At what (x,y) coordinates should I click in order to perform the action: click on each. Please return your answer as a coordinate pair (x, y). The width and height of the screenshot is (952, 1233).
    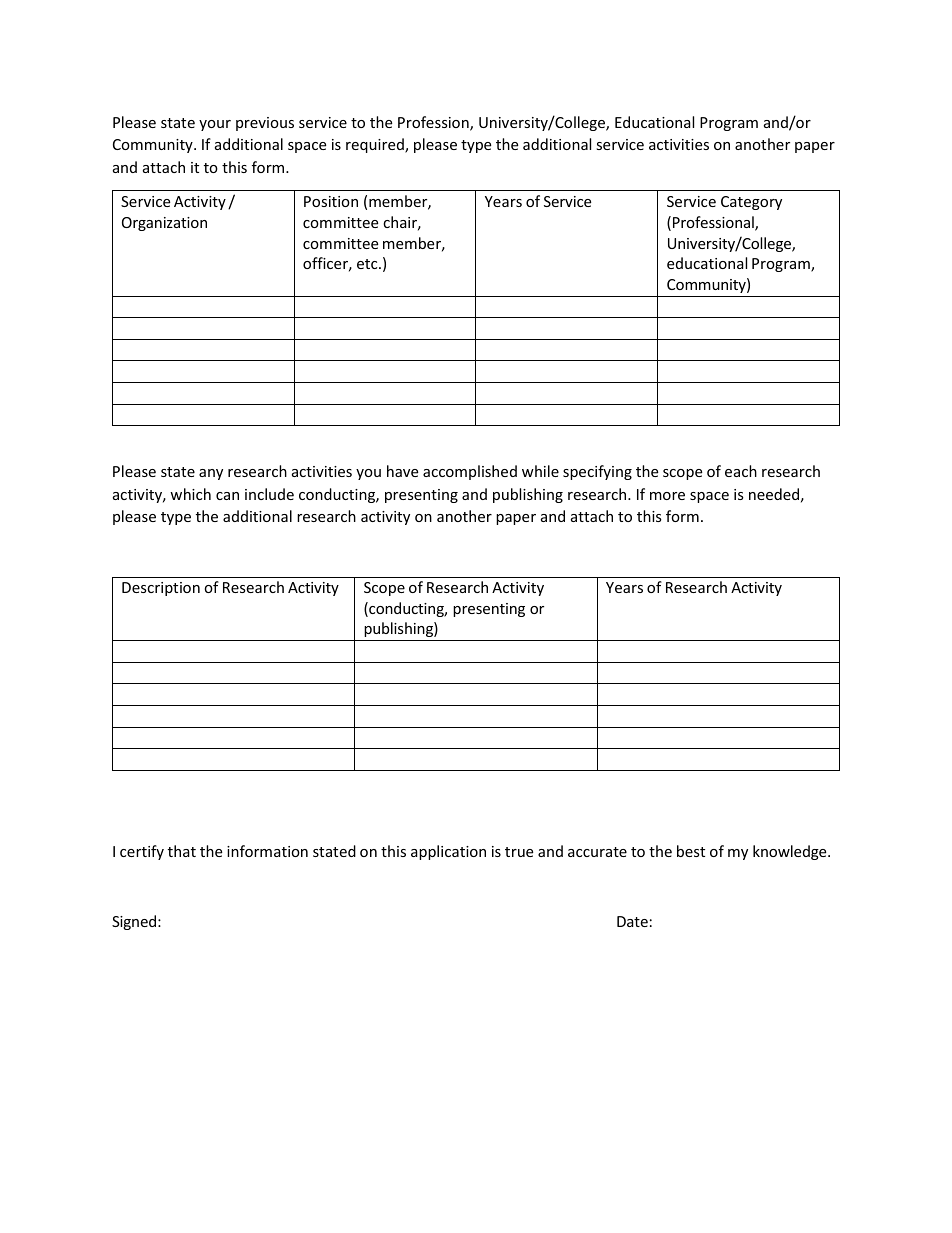
    Looking at the image, I should click on (741, 471).
